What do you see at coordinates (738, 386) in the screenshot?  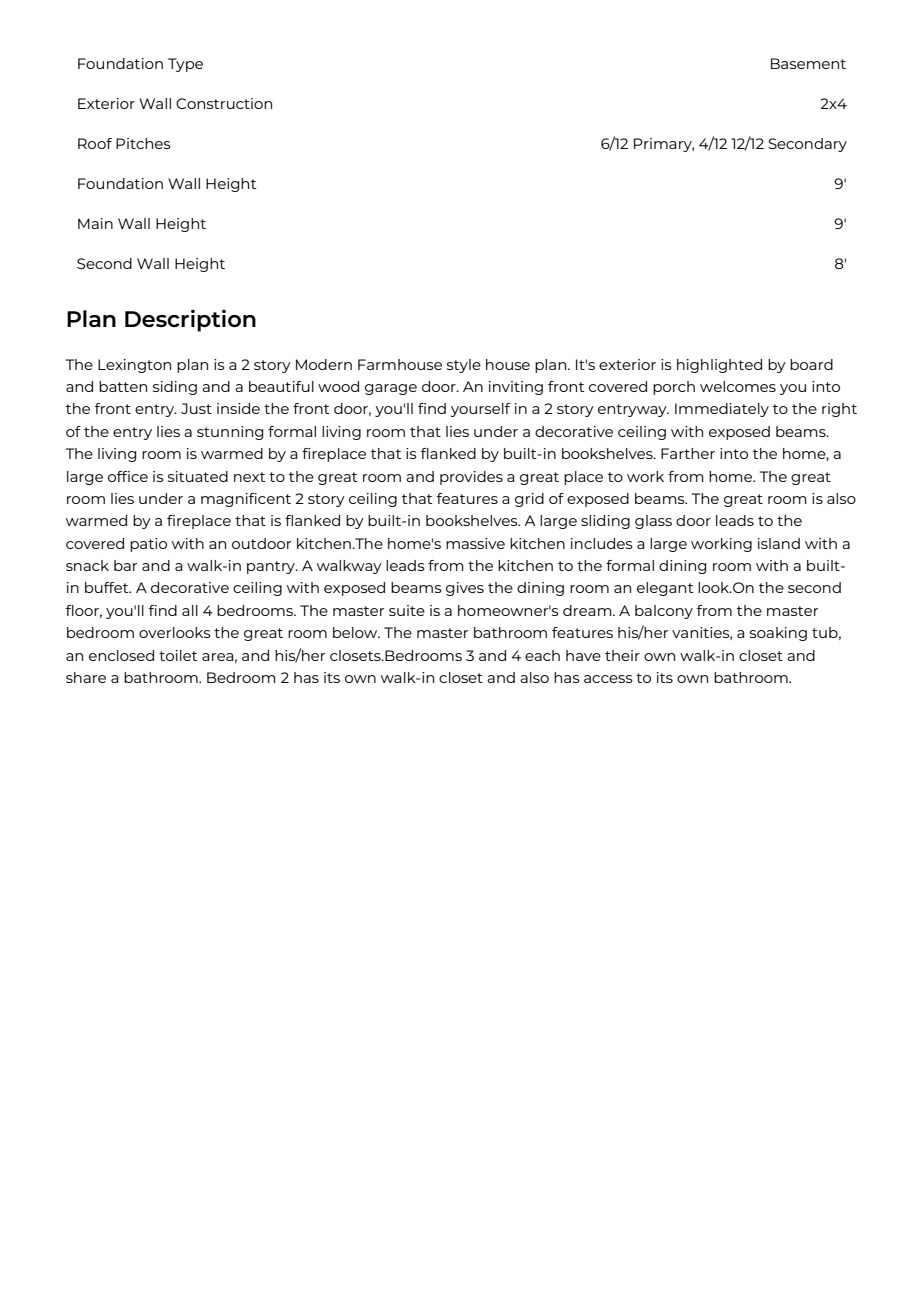 I see `welcomes` at bounding box center [738, 386].
